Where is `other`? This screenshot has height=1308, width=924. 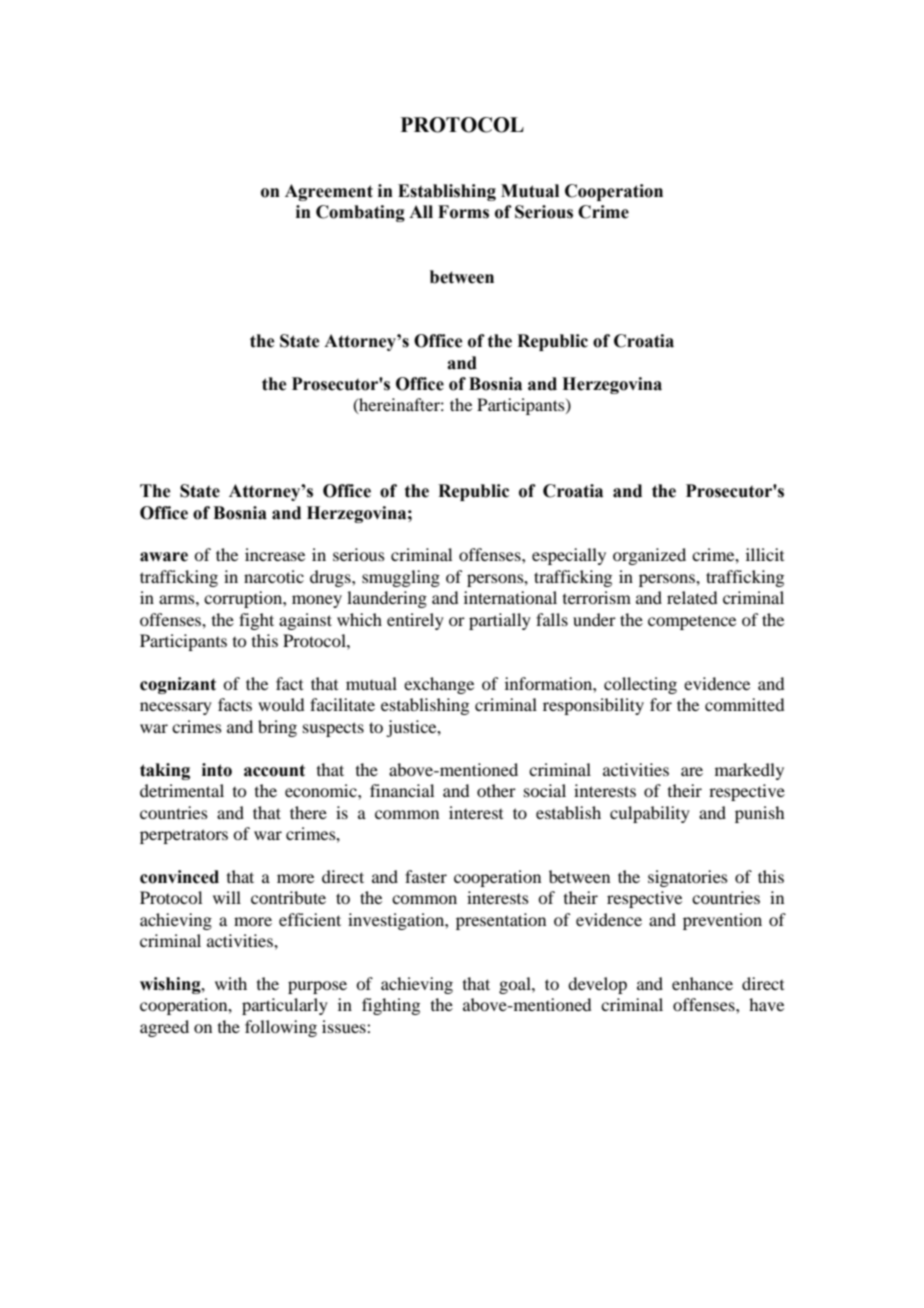
other is located at coordinates (496, 790).
